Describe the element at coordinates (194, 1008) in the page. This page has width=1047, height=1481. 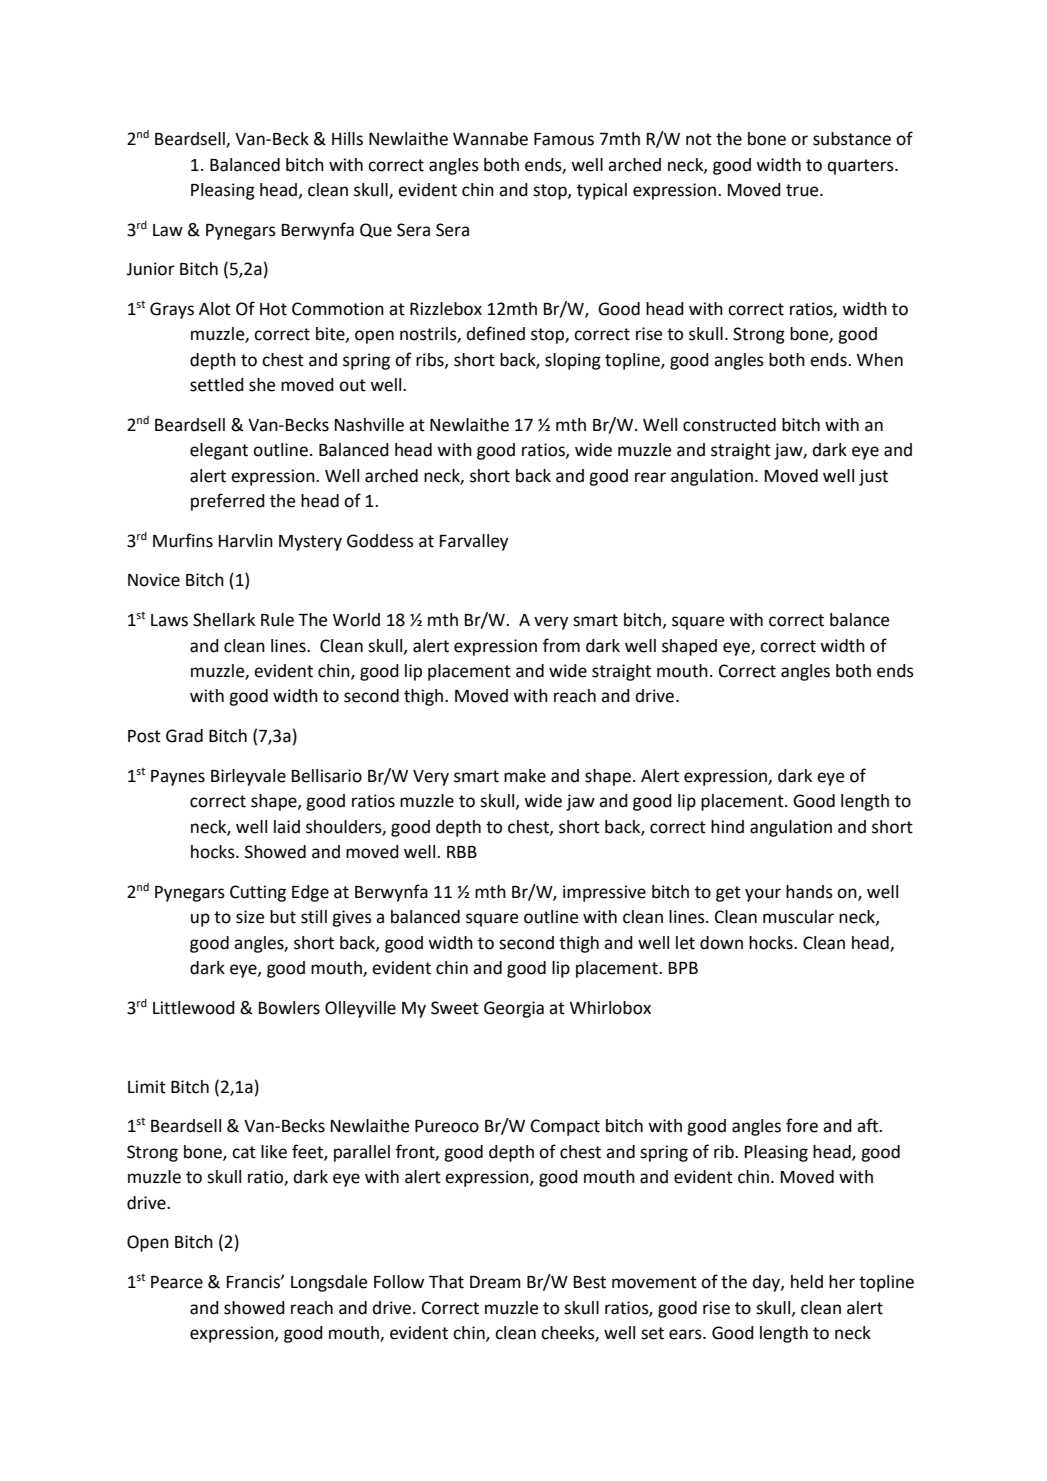
I see `Littlewood` at that location.
